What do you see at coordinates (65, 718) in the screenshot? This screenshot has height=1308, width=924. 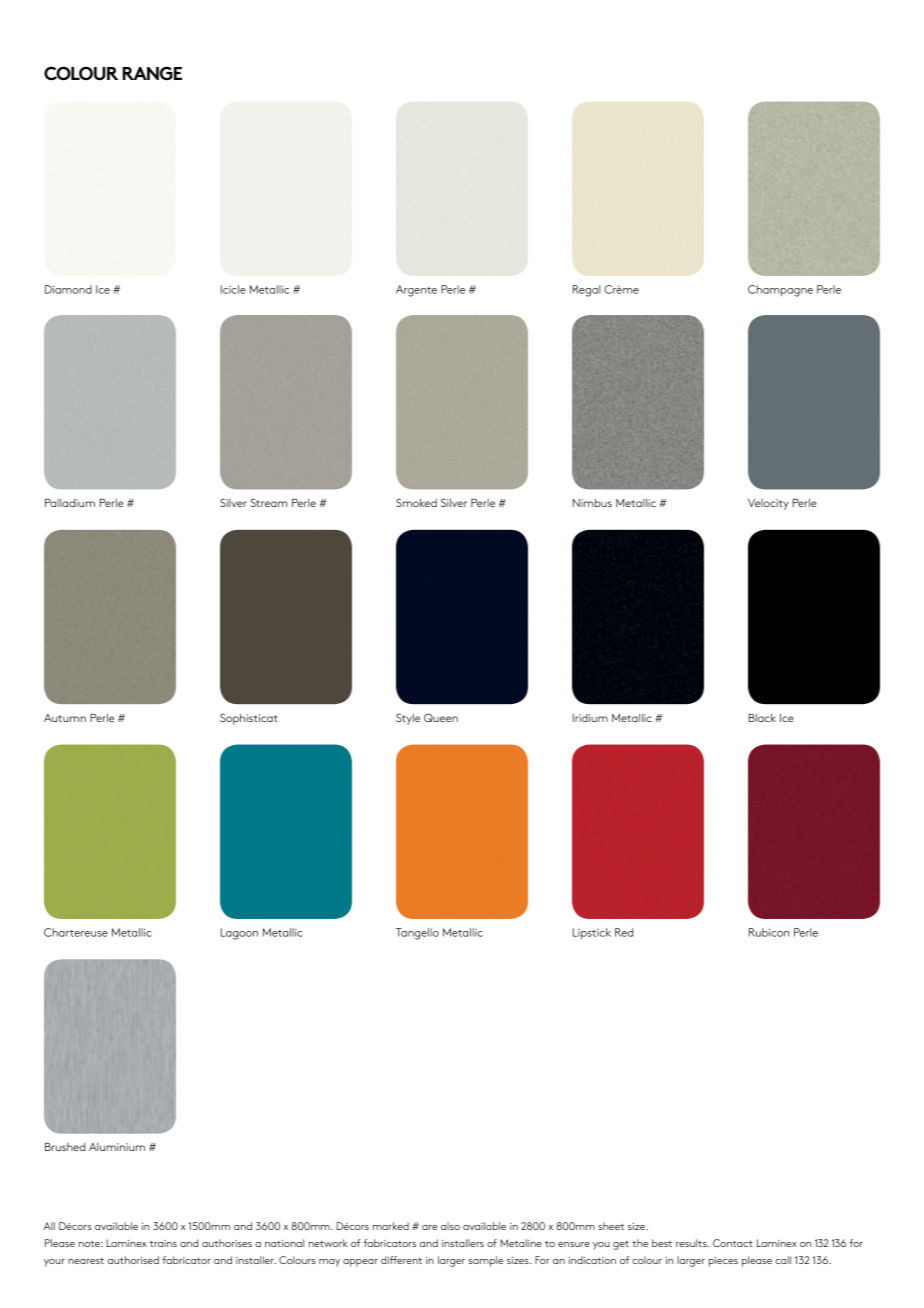 I see `Autumn` at bounding box center [65, 718].
